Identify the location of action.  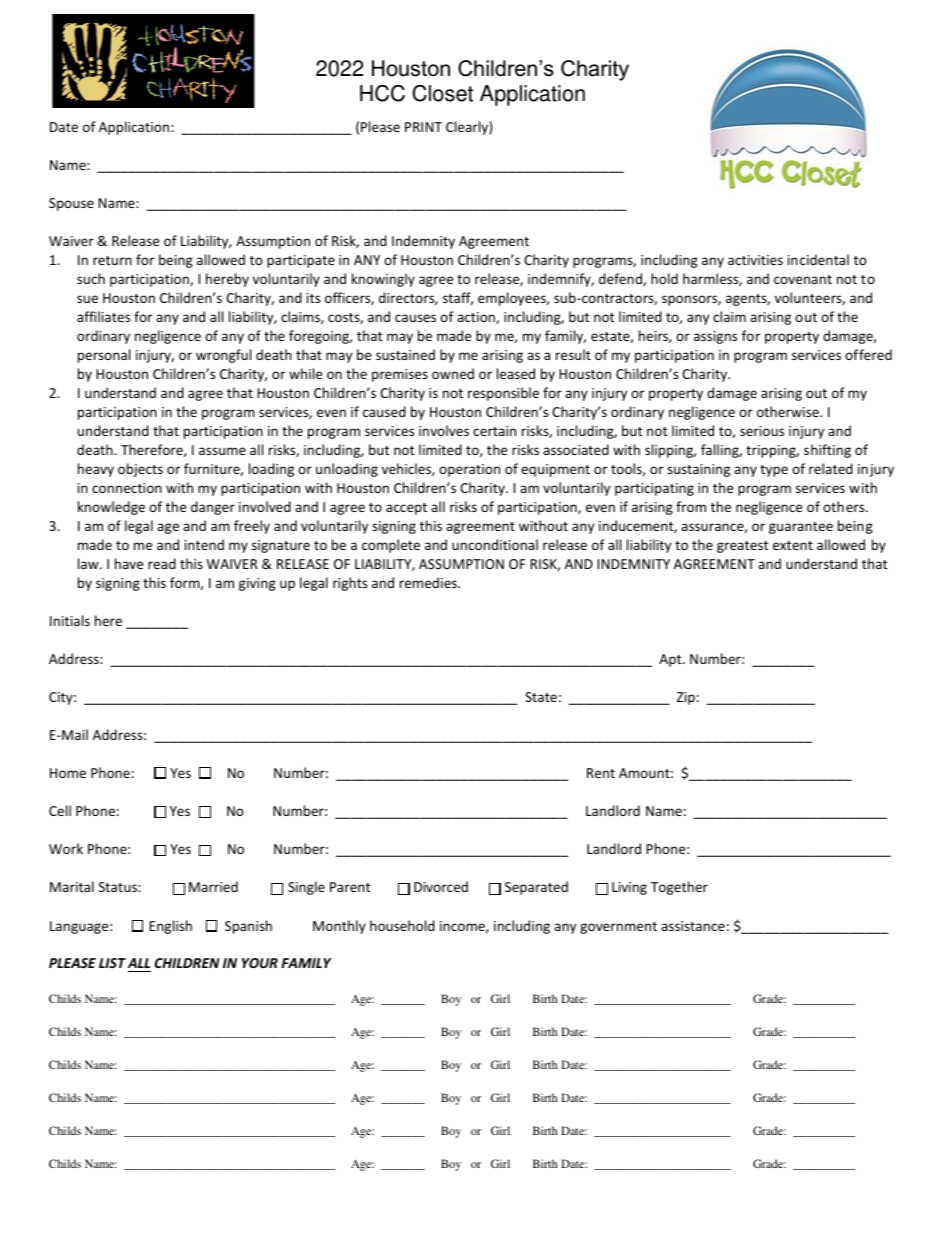
(477, 318).
